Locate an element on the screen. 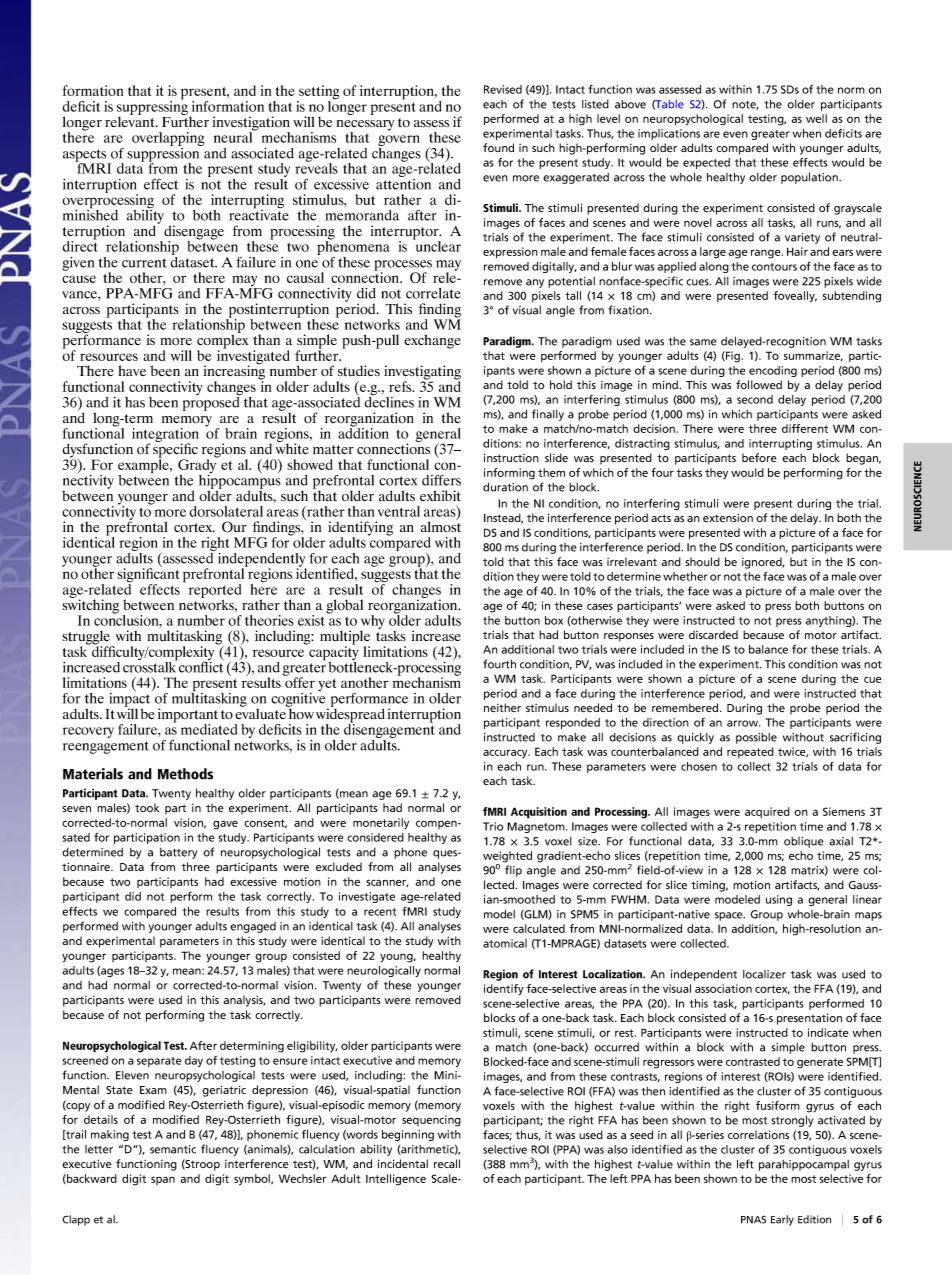 Image resolution: width=952 pixels, height=1275 pixels. well is located at coordinates (816, 118).
